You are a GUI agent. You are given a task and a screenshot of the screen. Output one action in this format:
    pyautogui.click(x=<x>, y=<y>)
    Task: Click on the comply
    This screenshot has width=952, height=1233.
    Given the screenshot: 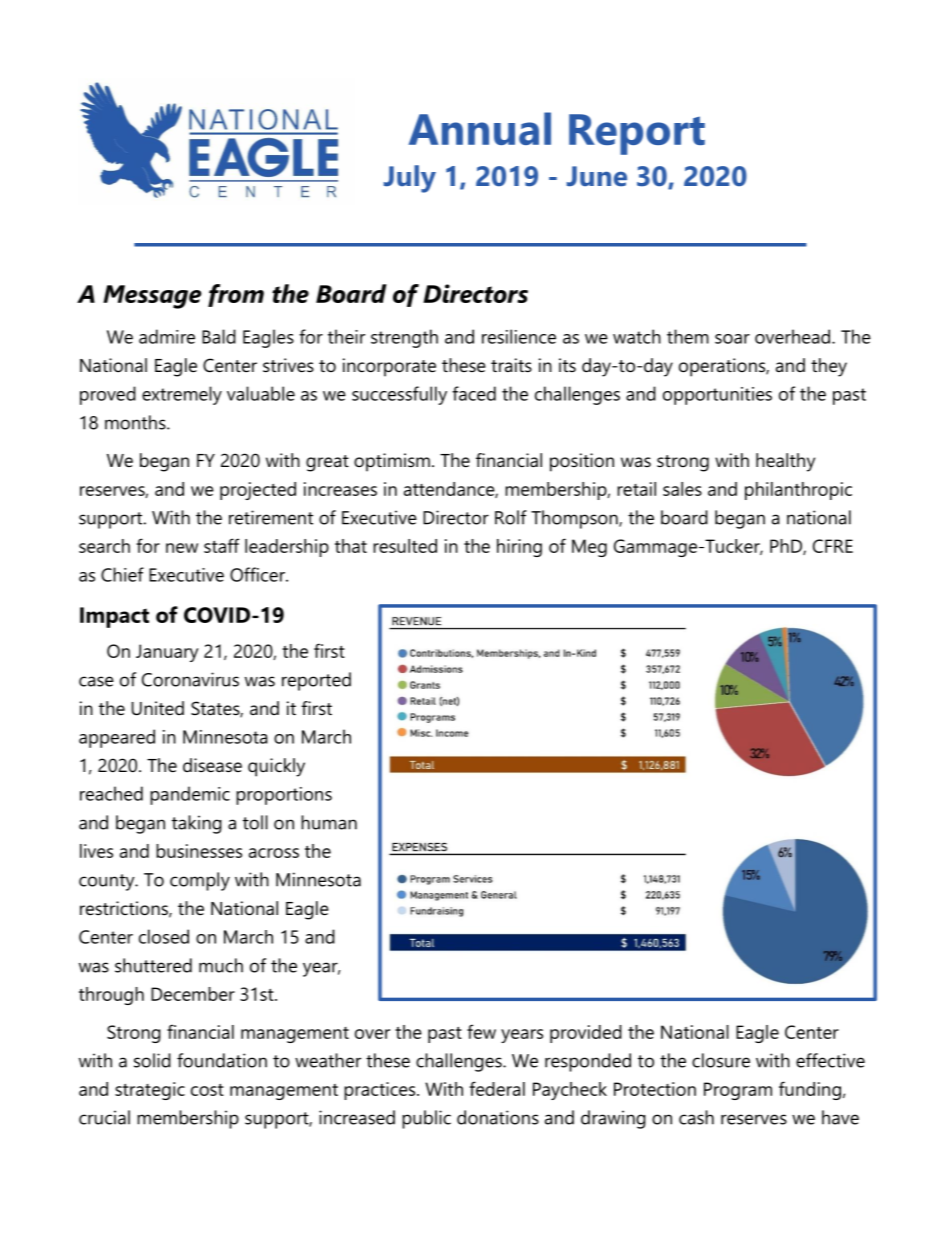 What is the action you would take?
    pyautogui.click(x=200, y=881)
